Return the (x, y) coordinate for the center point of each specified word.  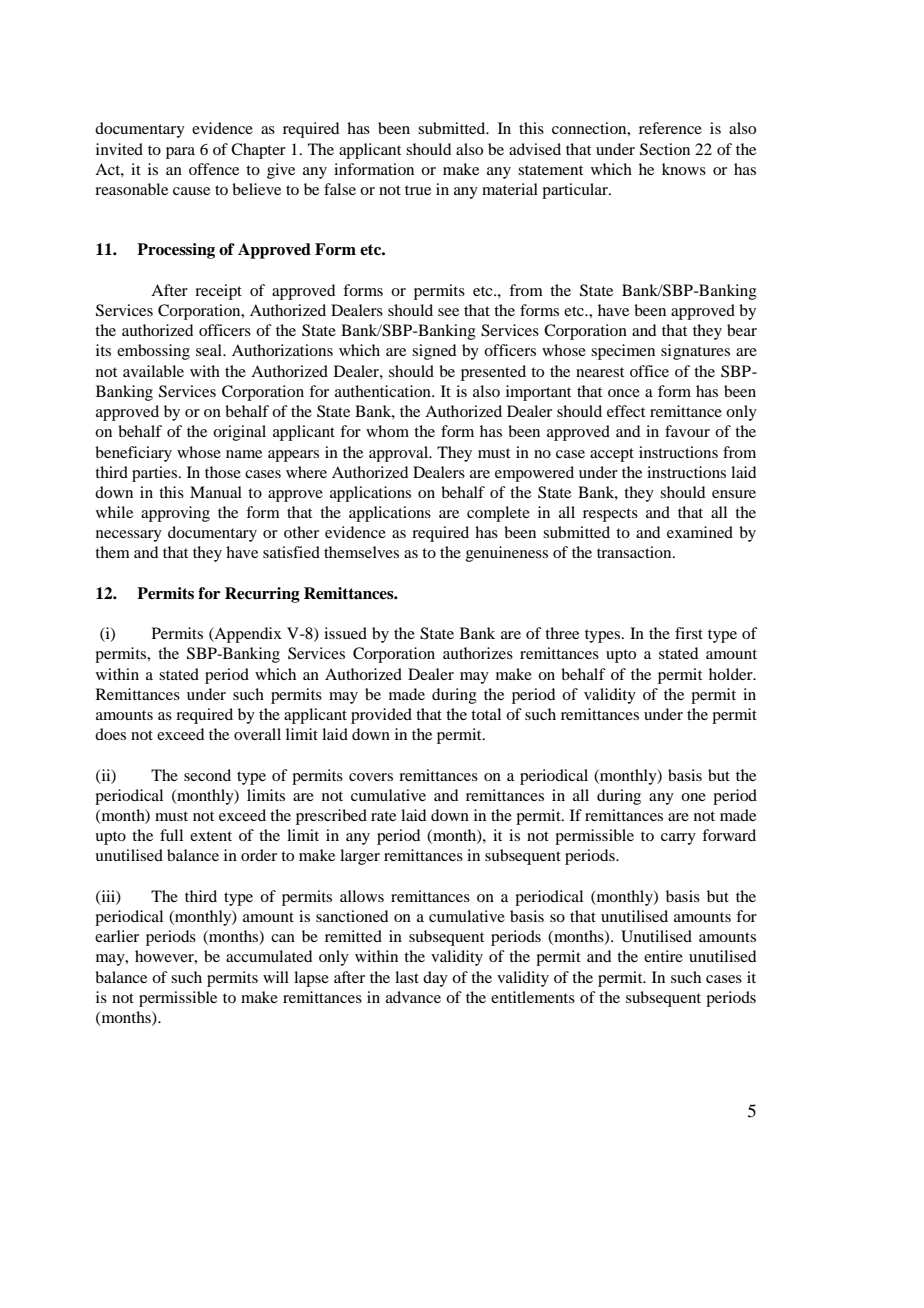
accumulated (269, 956)
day (435, 979)
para (180, 153)
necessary (129, 536)
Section (665, 149)
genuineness (507, 554)
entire (663, 956)
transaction (635, 552)
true (418, 190)
